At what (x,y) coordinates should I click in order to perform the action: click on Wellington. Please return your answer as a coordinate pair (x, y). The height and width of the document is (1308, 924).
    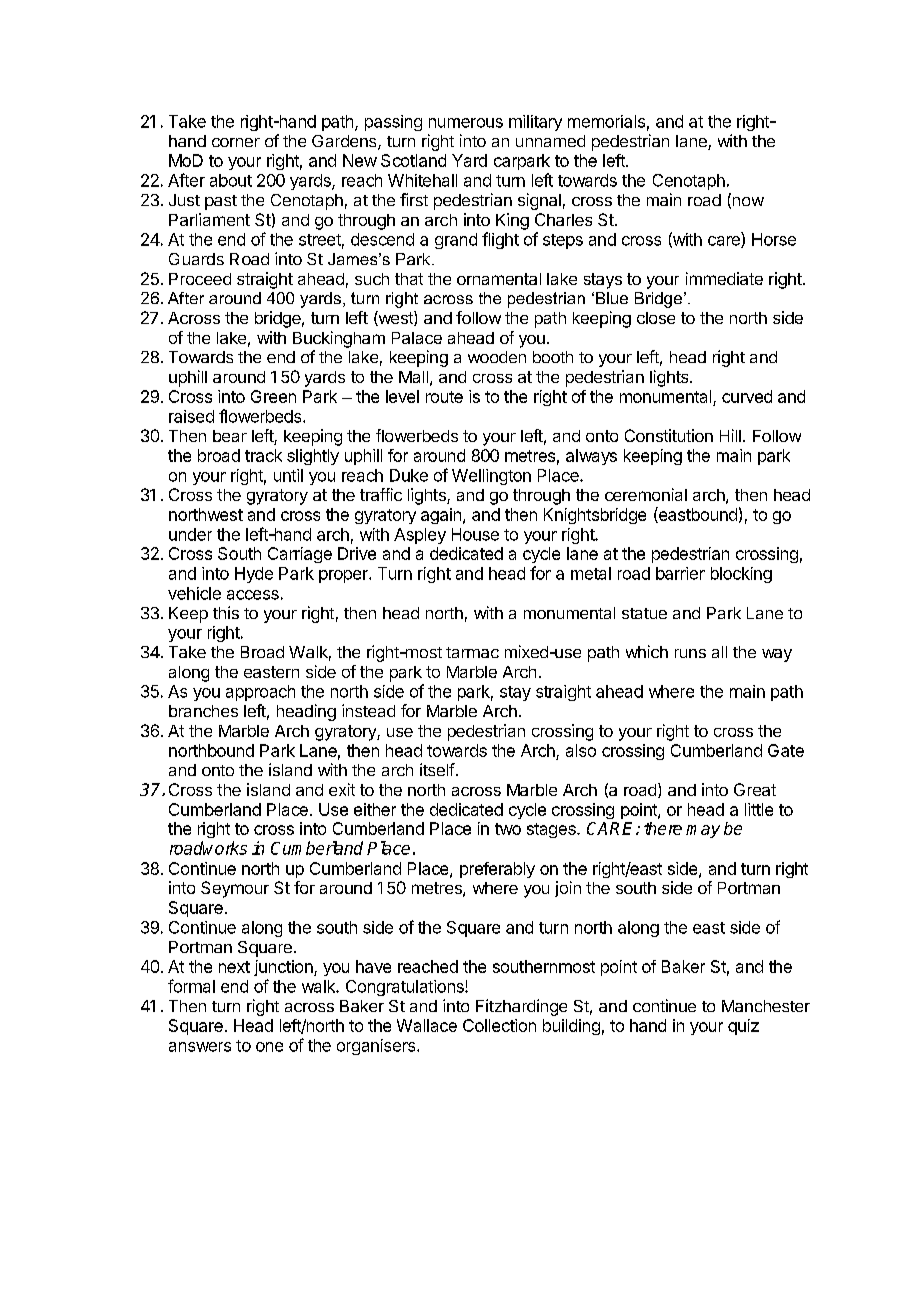
    Looking at the image, I should click on (491, 477).
